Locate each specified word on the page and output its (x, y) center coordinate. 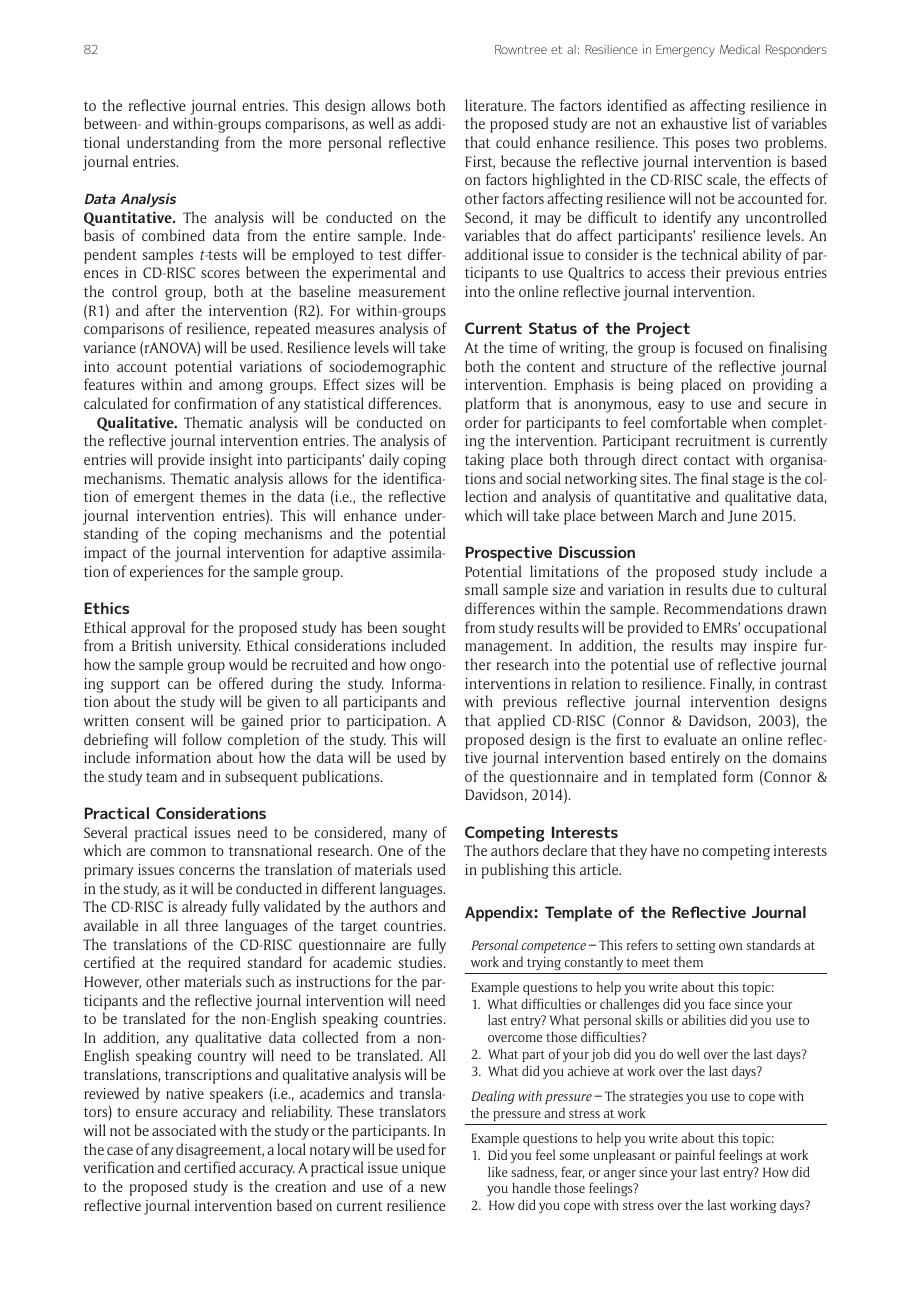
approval (158, 629)
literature (495, 105)
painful (695, 1156)
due (744, 589)
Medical (740, 49)
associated (184, 1130)
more (305, 144)
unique (424, 1169)
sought (424, 629)
